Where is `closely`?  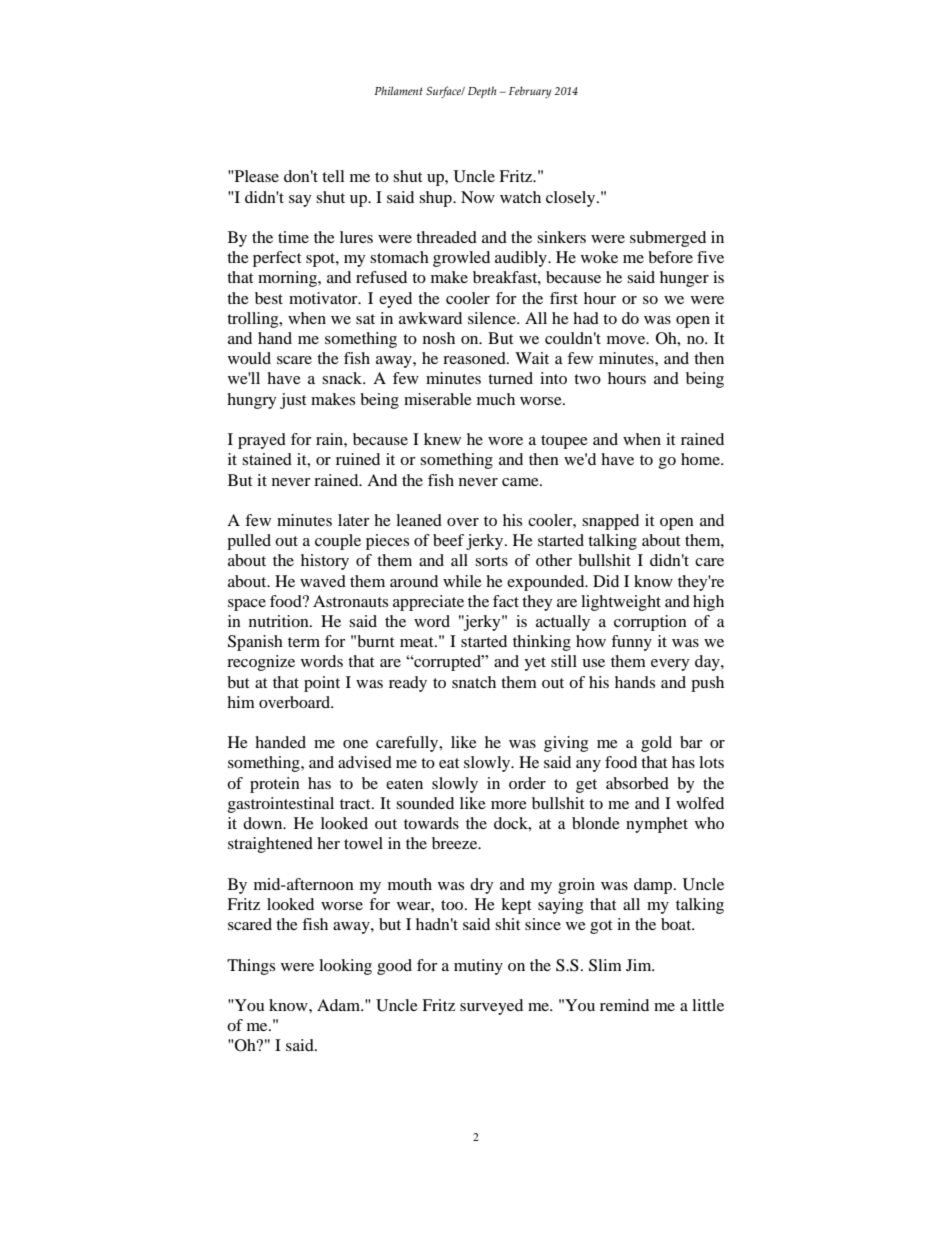
closely is located at coordinates (572, 199).
